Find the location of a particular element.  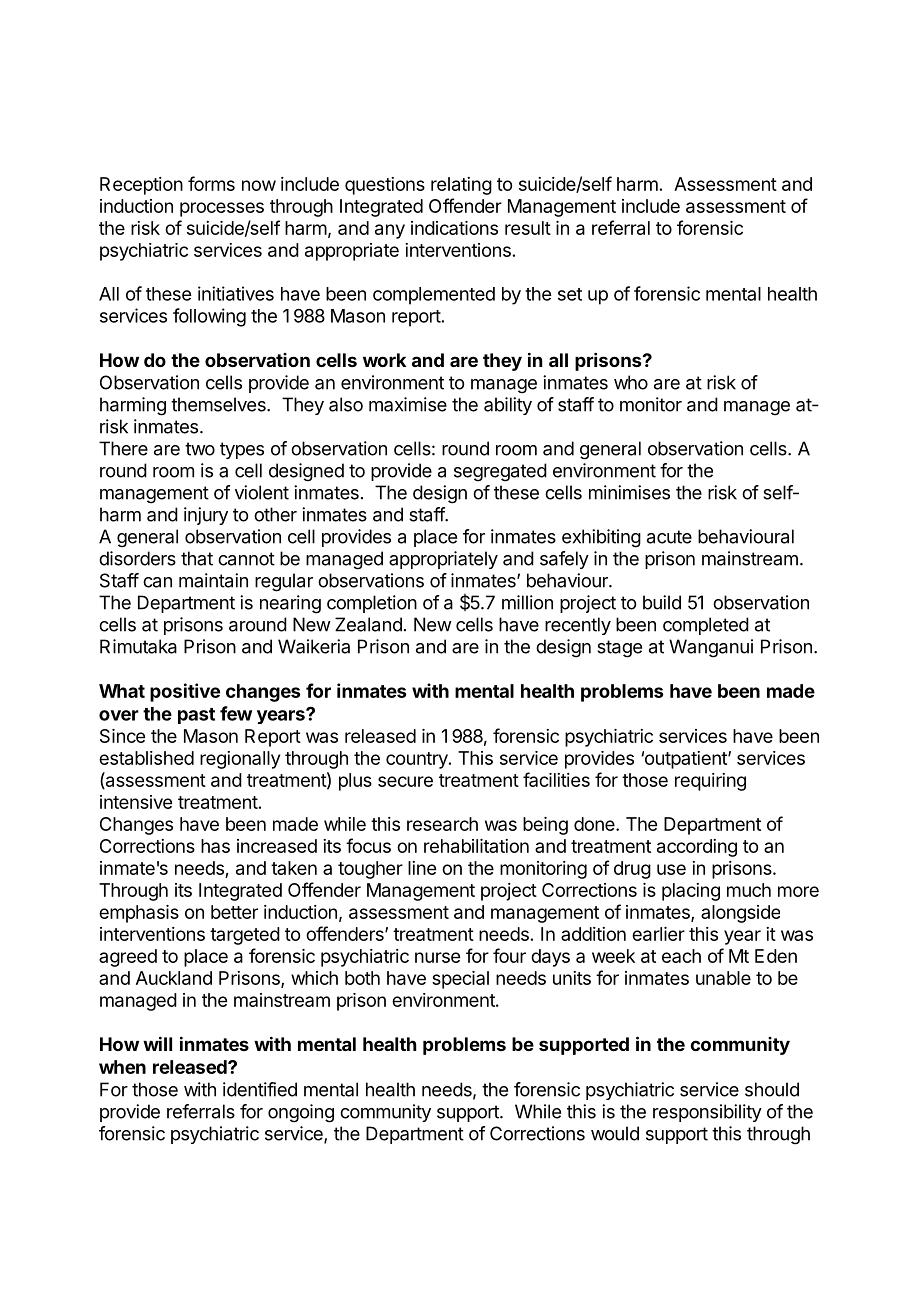

Zealand is located at coordinates (368, 624).
